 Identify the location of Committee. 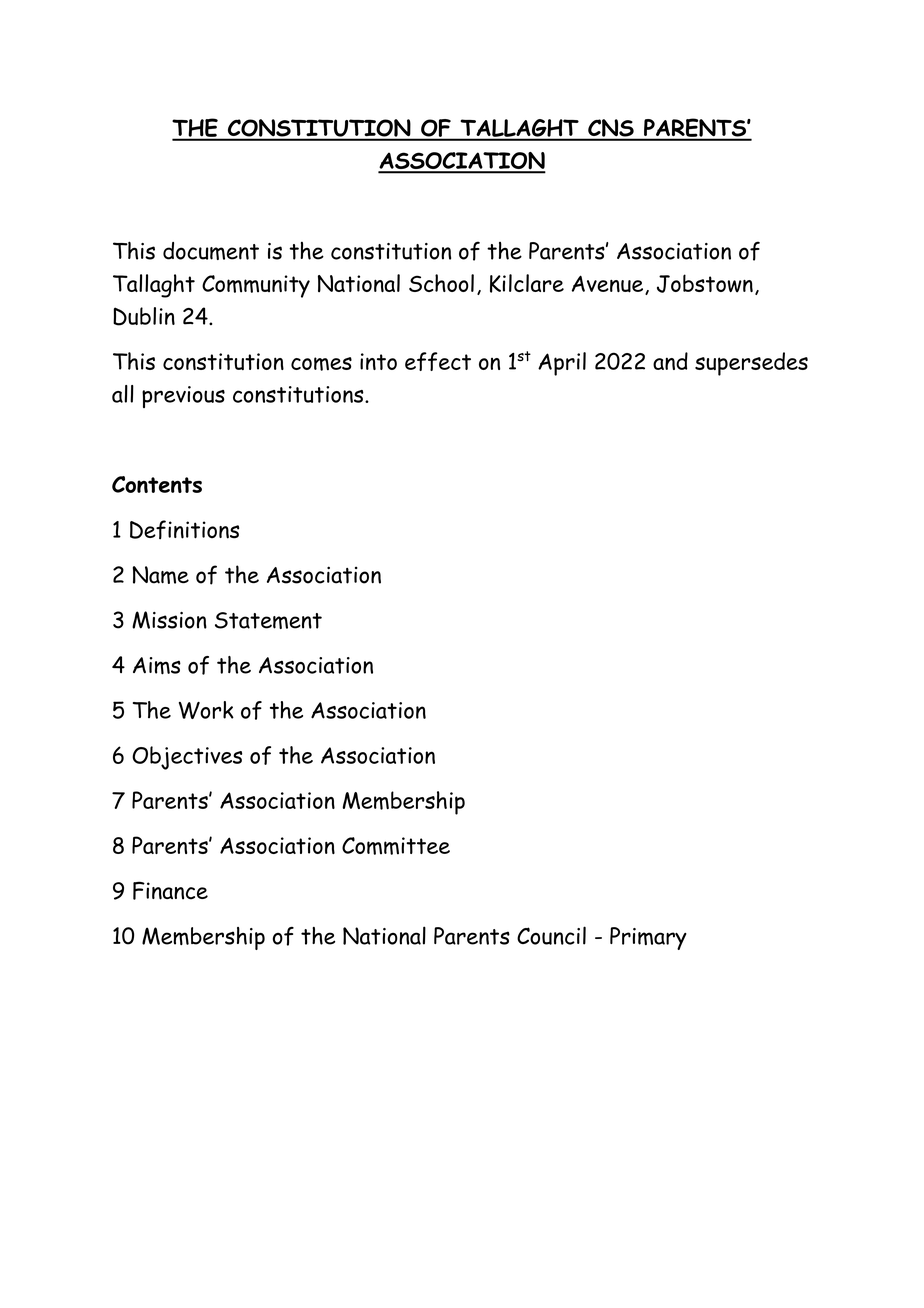
(396, 846).
